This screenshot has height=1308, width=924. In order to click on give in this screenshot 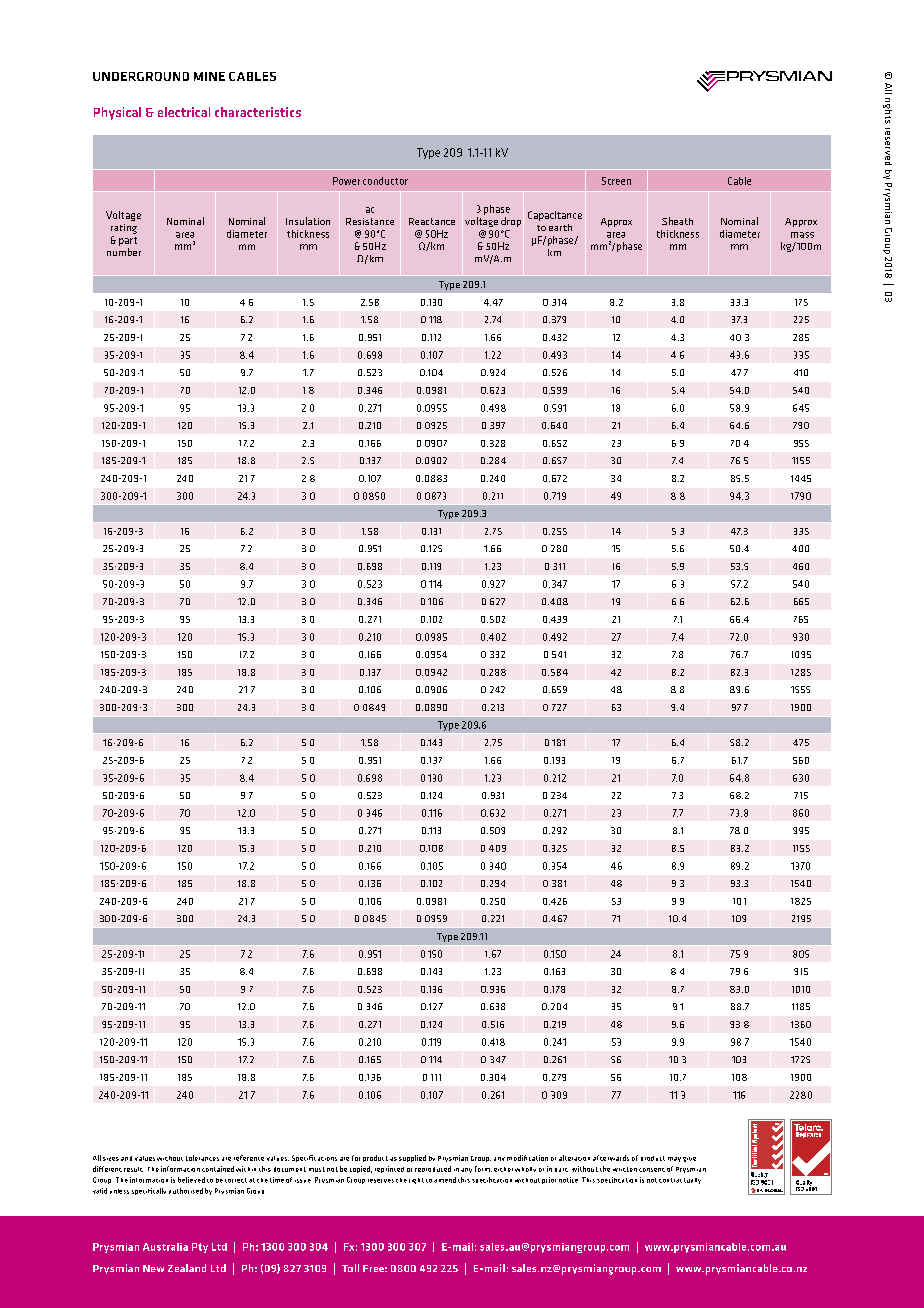, I will do `click(689, 1159)`.
